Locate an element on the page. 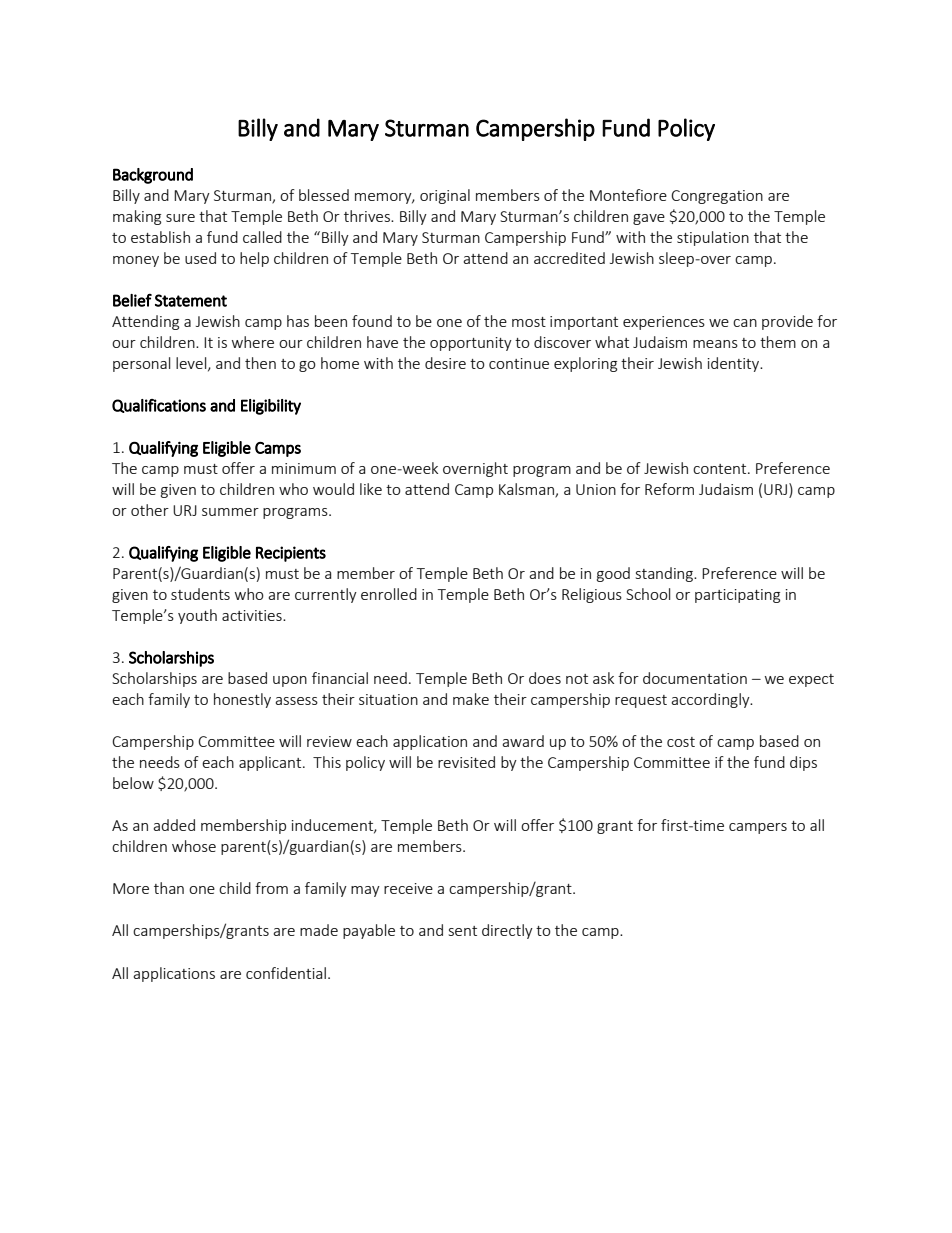 Image resolution: width=952 pixels, height=1233 pixels. honestly is located at coordinates (242, 700).
